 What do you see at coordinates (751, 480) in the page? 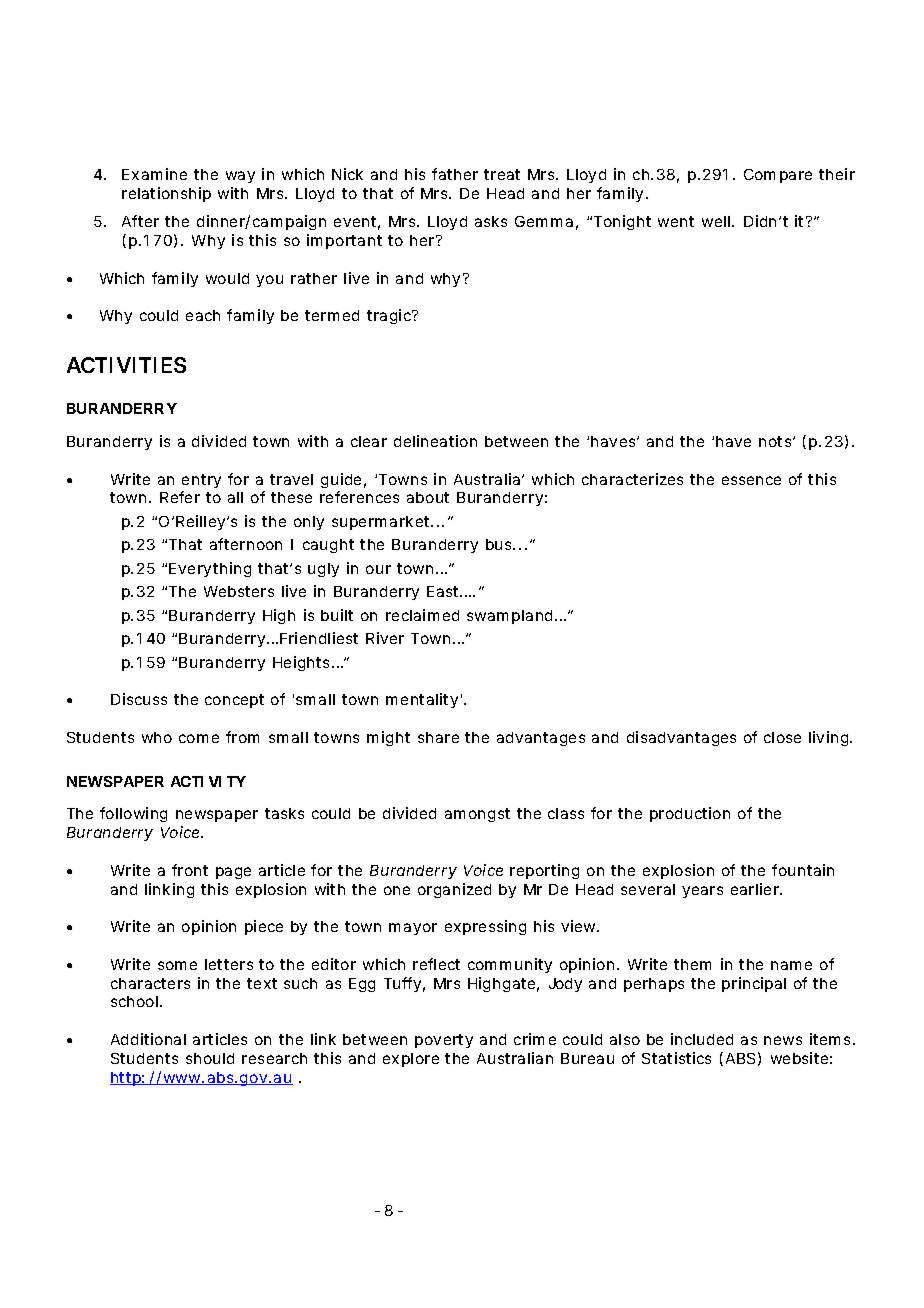
I see `essence` at bounding box center [751, 480].
